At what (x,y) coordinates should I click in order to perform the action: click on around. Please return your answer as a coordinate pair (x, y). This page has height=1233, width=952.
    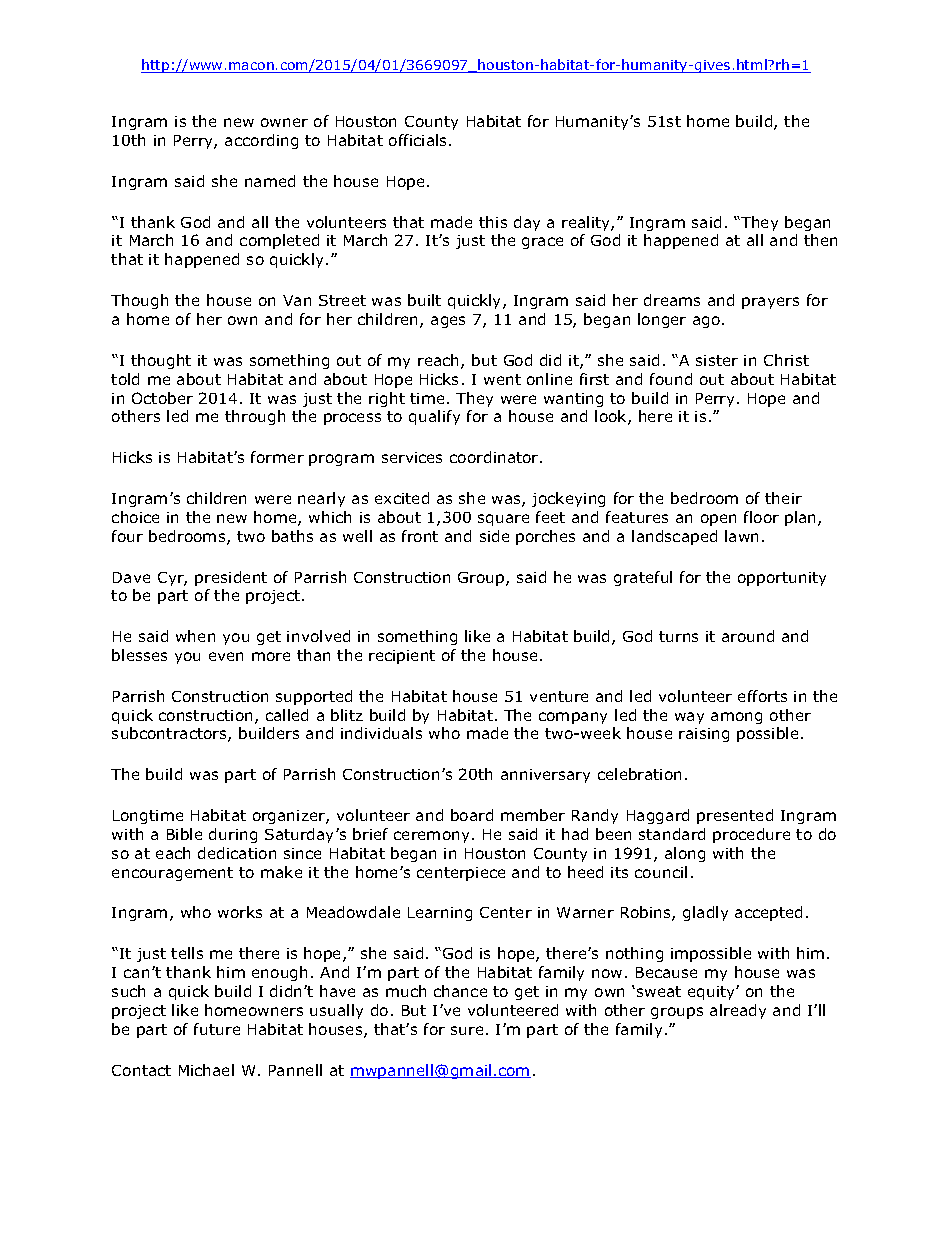
    Looking at the image, I should click on (748, 636).
